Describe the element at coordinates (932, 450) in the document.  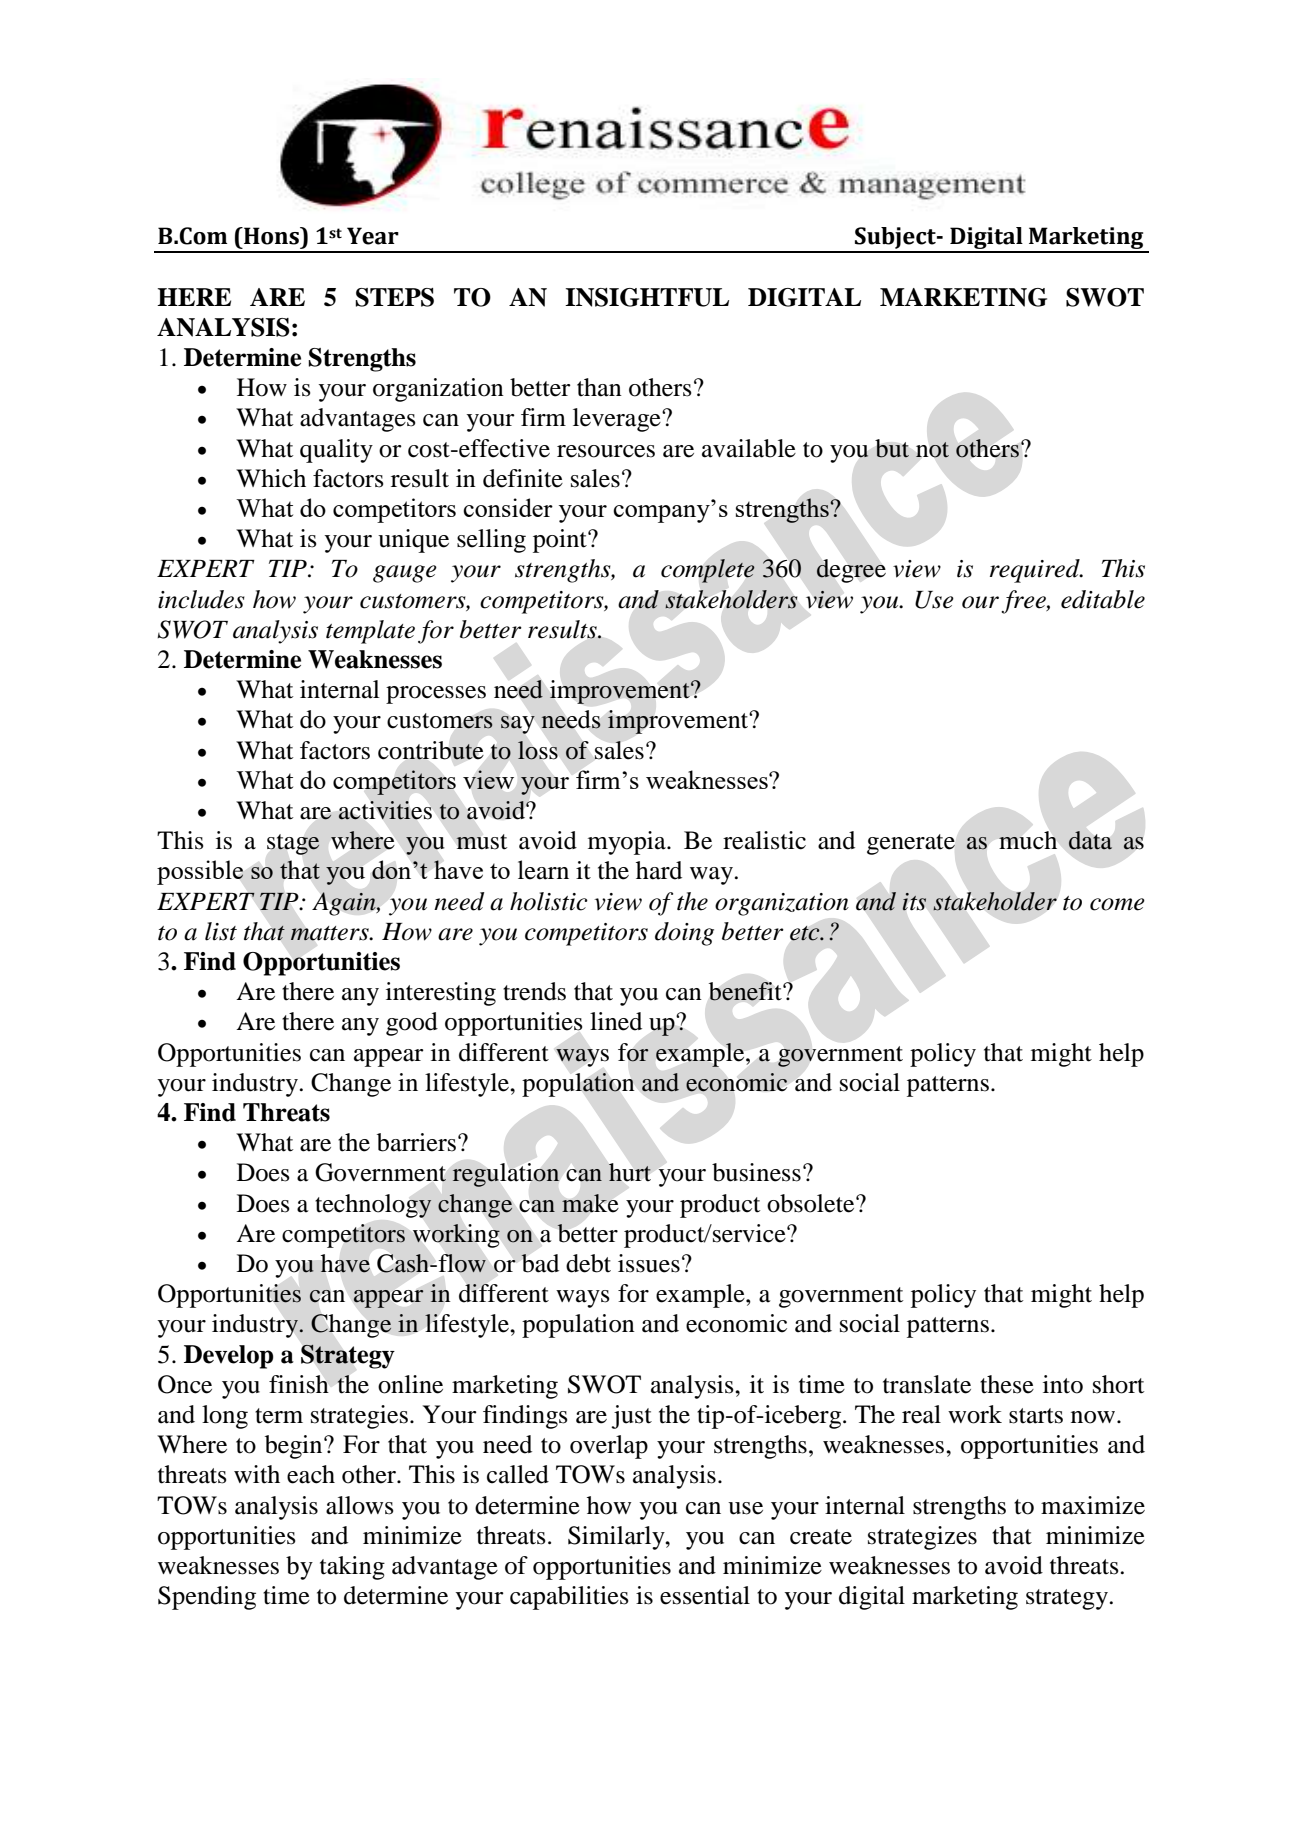
I see `not` at that location.
